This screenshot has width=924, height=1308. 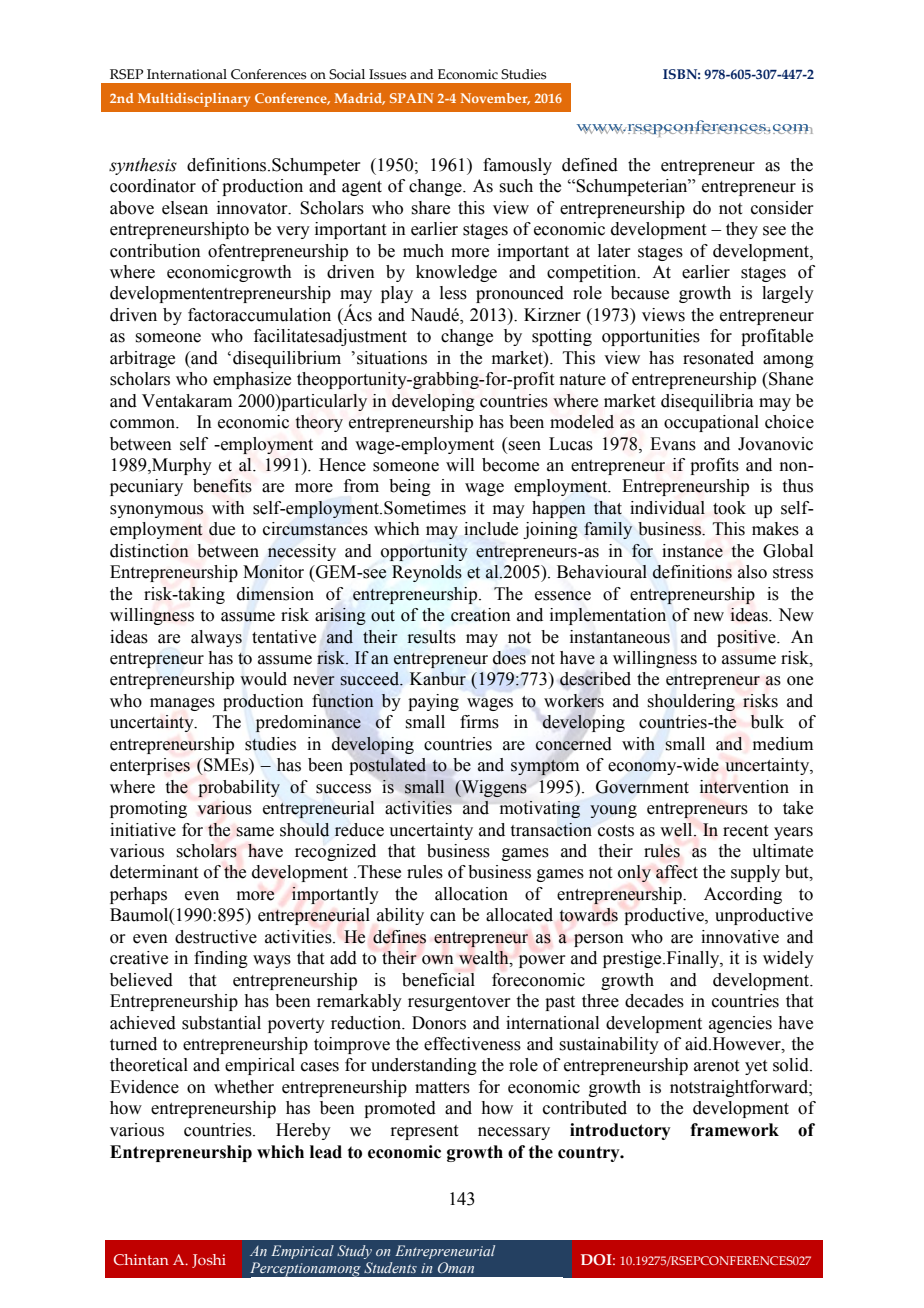 I want to click on took, so click(x=729, y=508).
